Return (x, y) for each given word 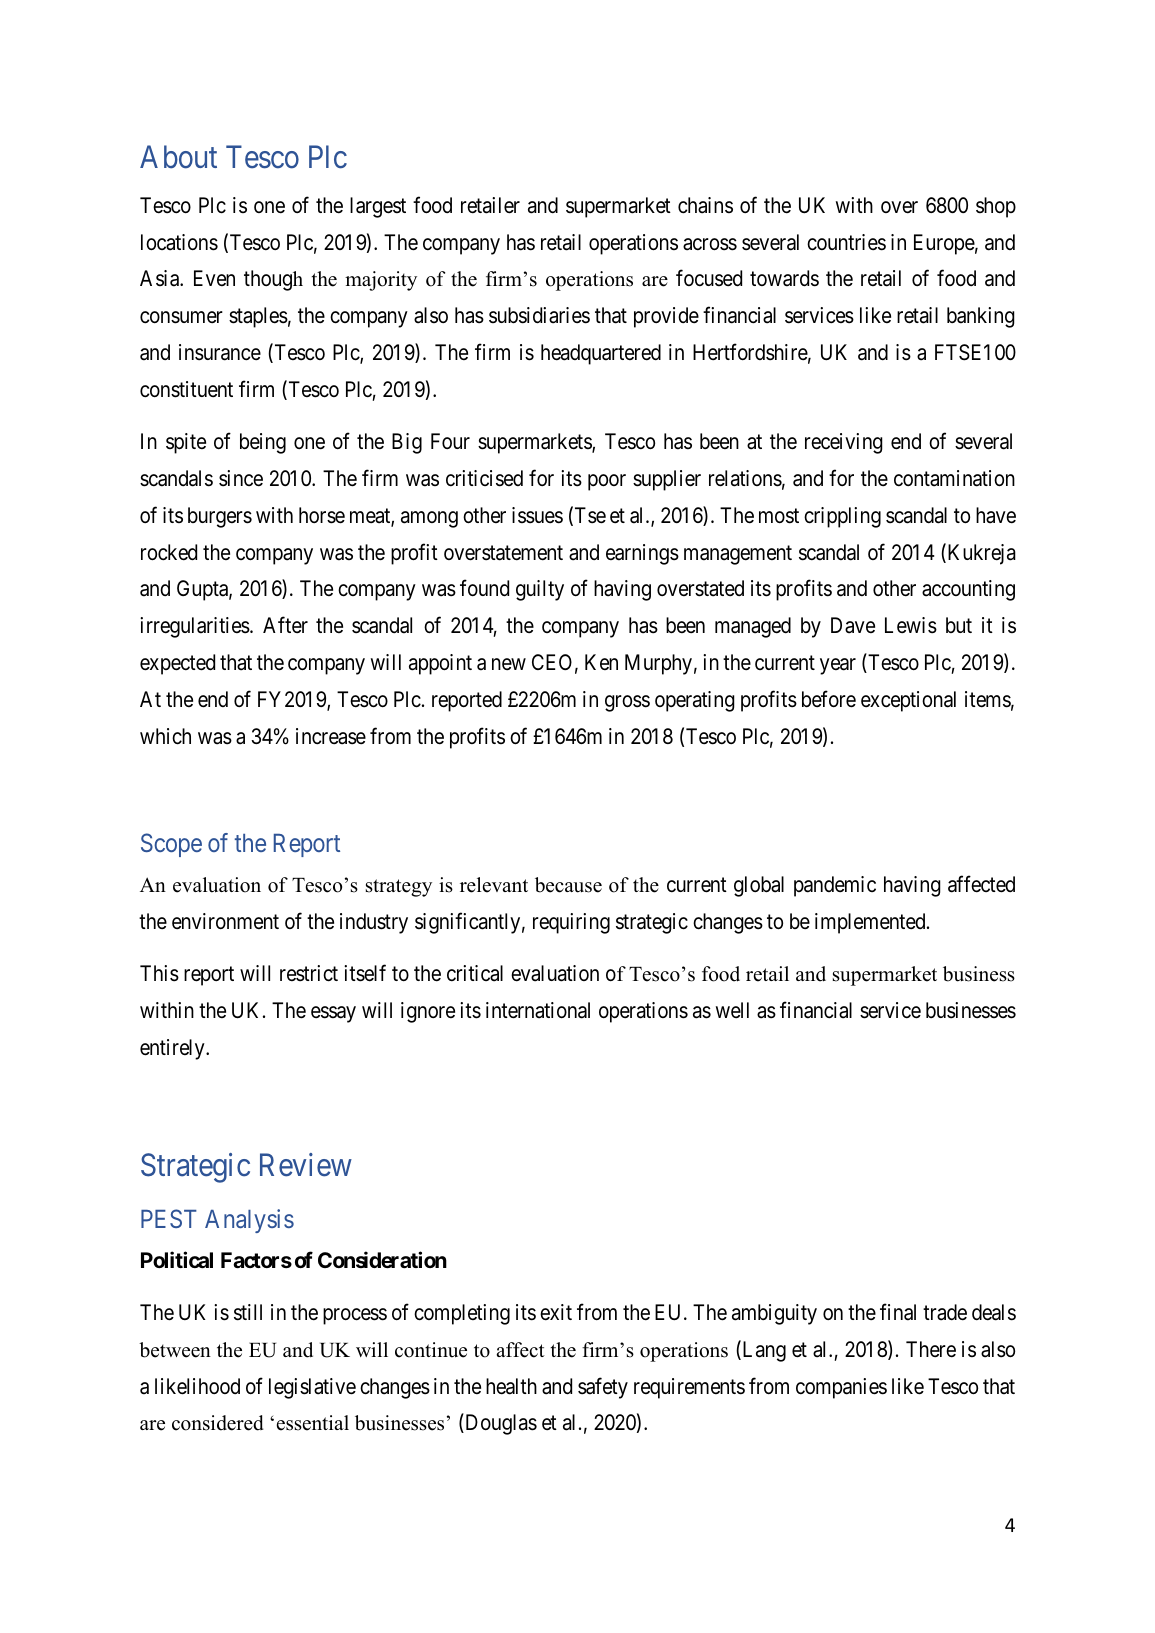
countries (846, 242)
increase (331, 736)
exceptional (908, 701)
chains (705, 205)
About (178, 157)
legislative (312, 1388)
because (568, 885)
